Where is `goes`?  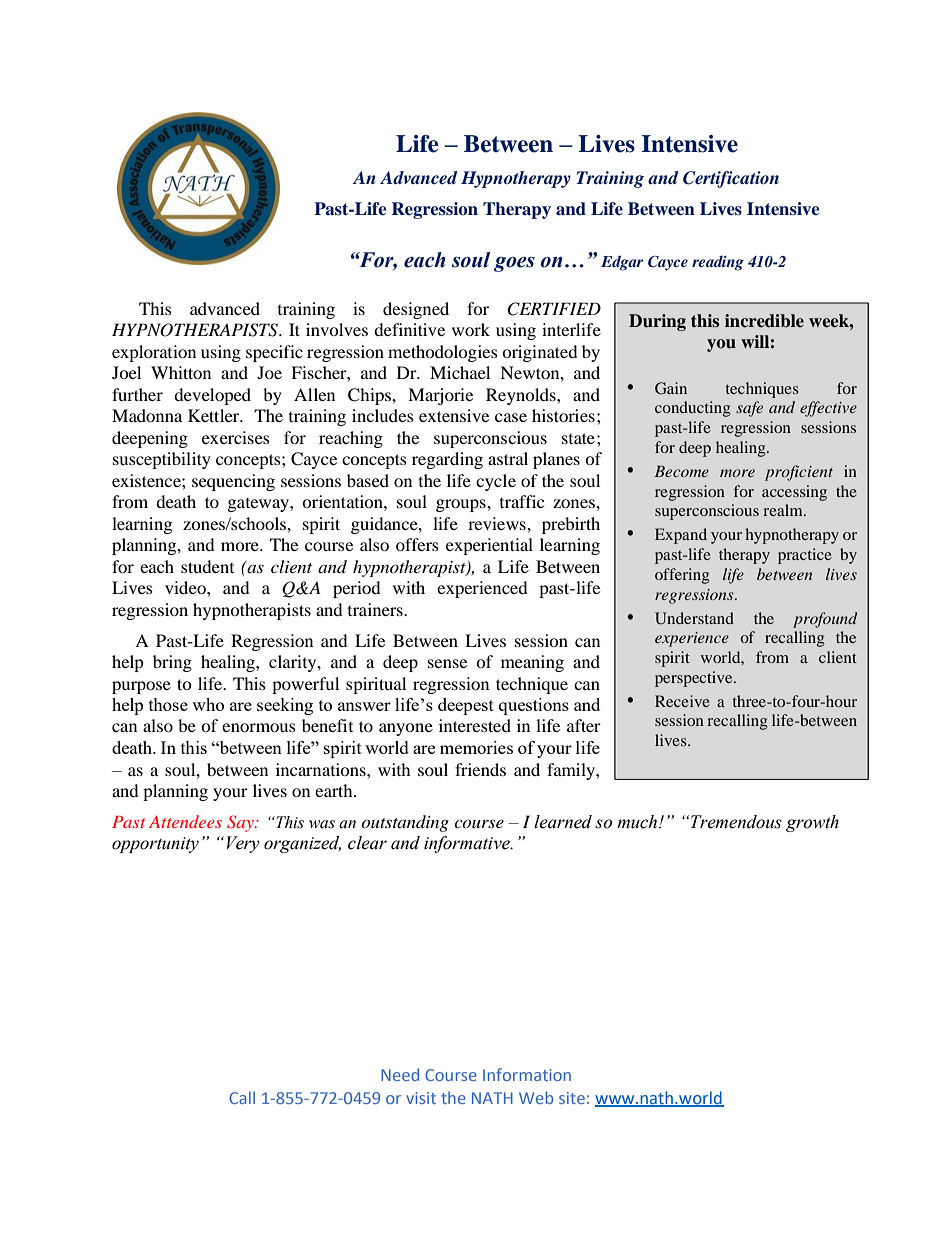 goes is located at coordinates (514, 264).
